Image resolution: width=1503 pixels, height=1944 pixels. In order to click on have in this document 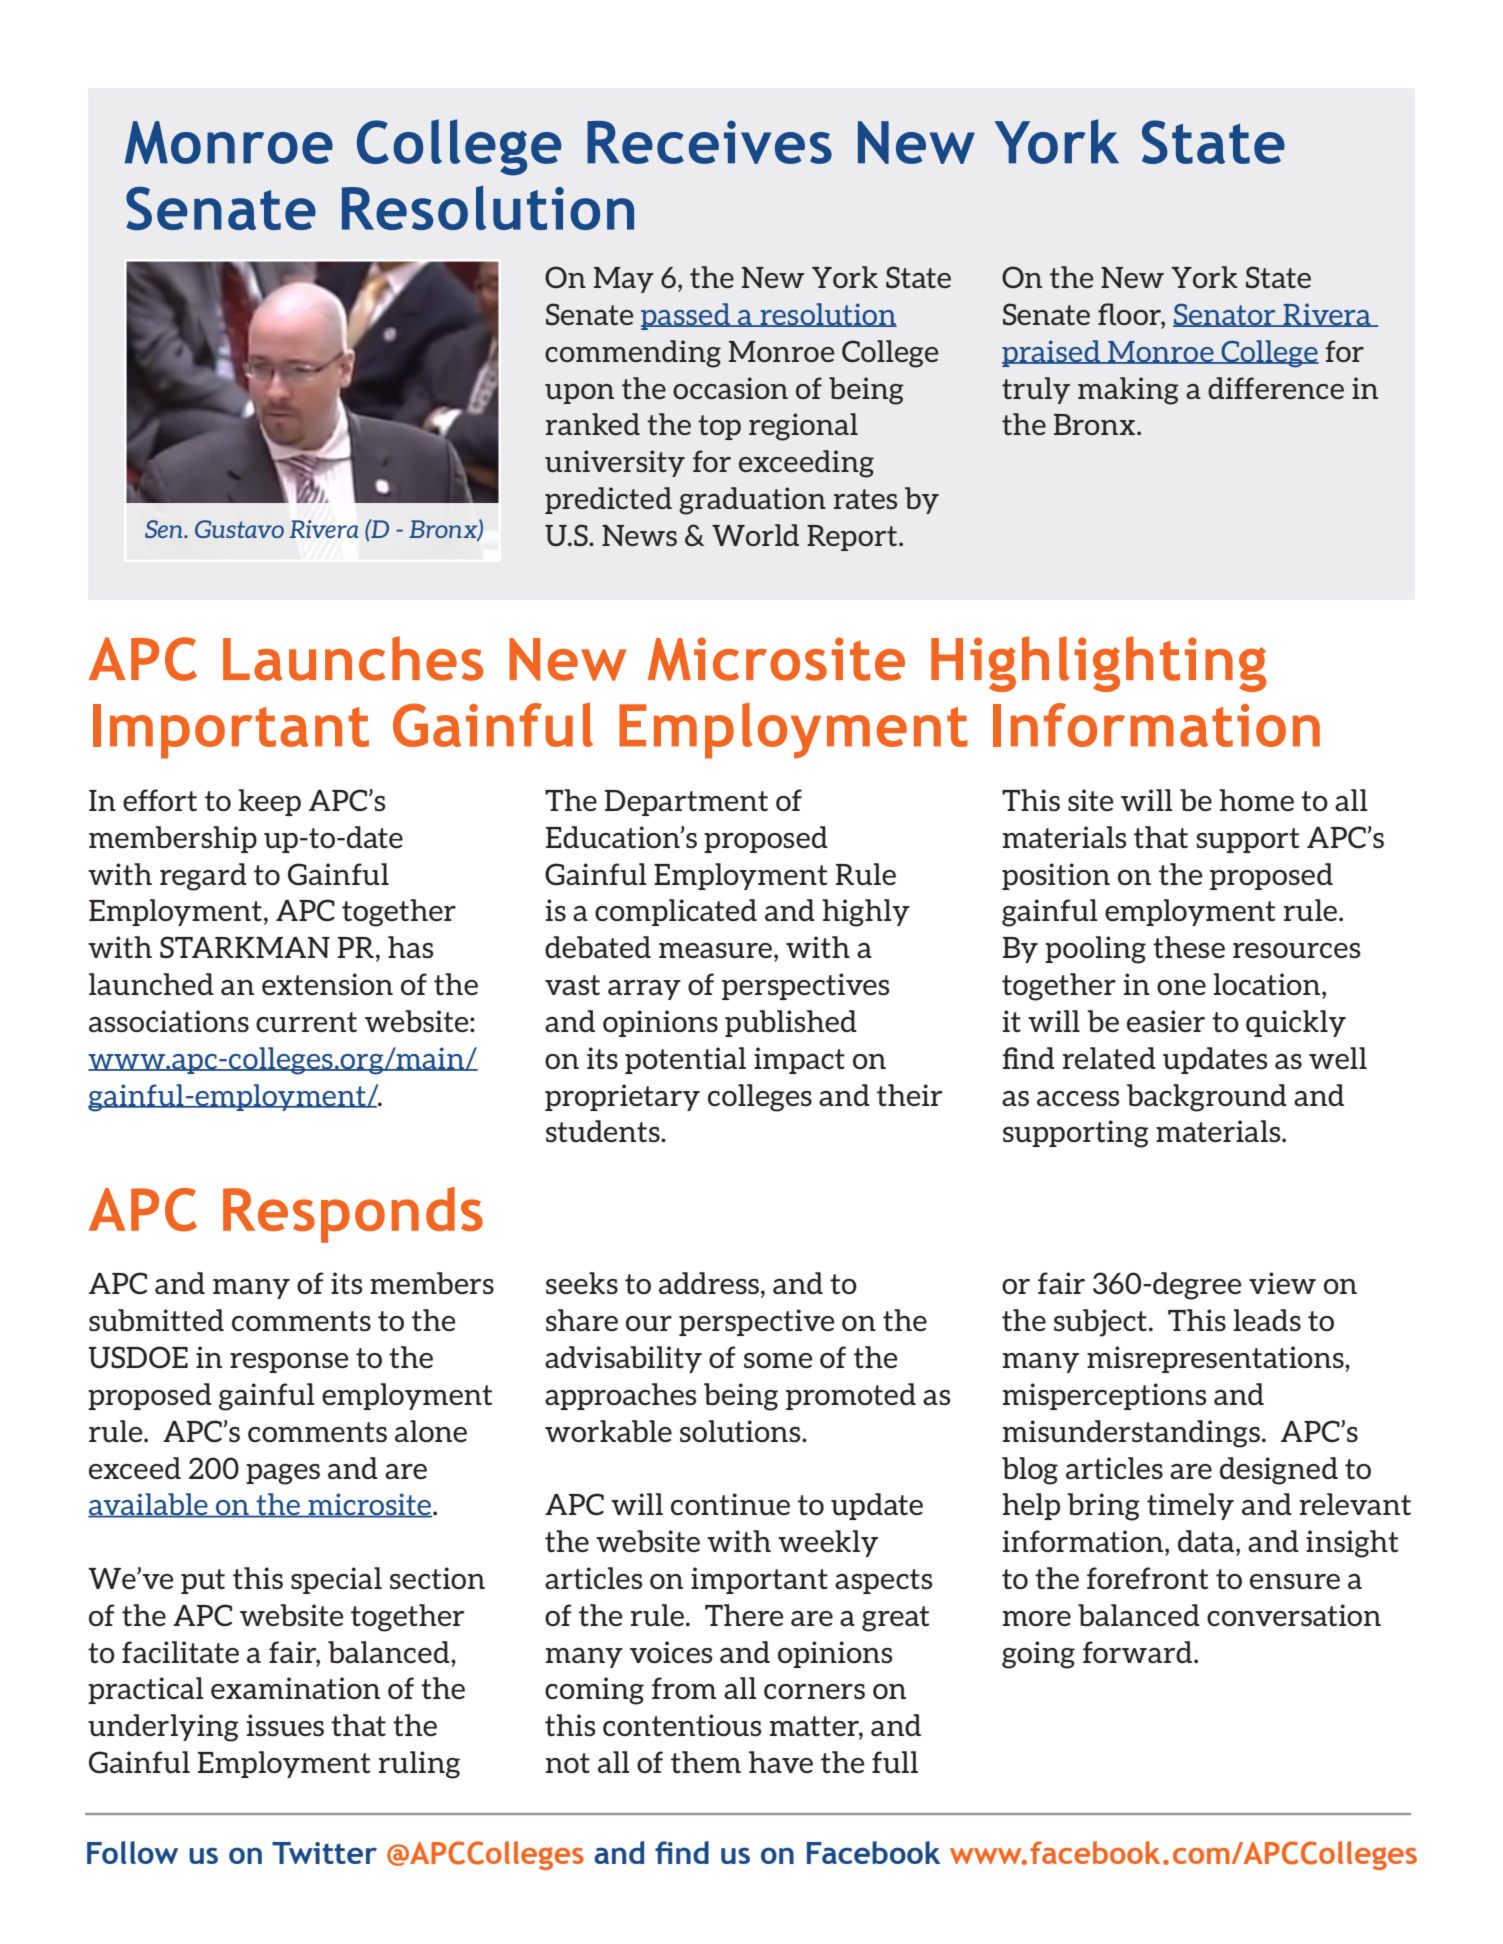, I will do `click(781, 1762)`.
